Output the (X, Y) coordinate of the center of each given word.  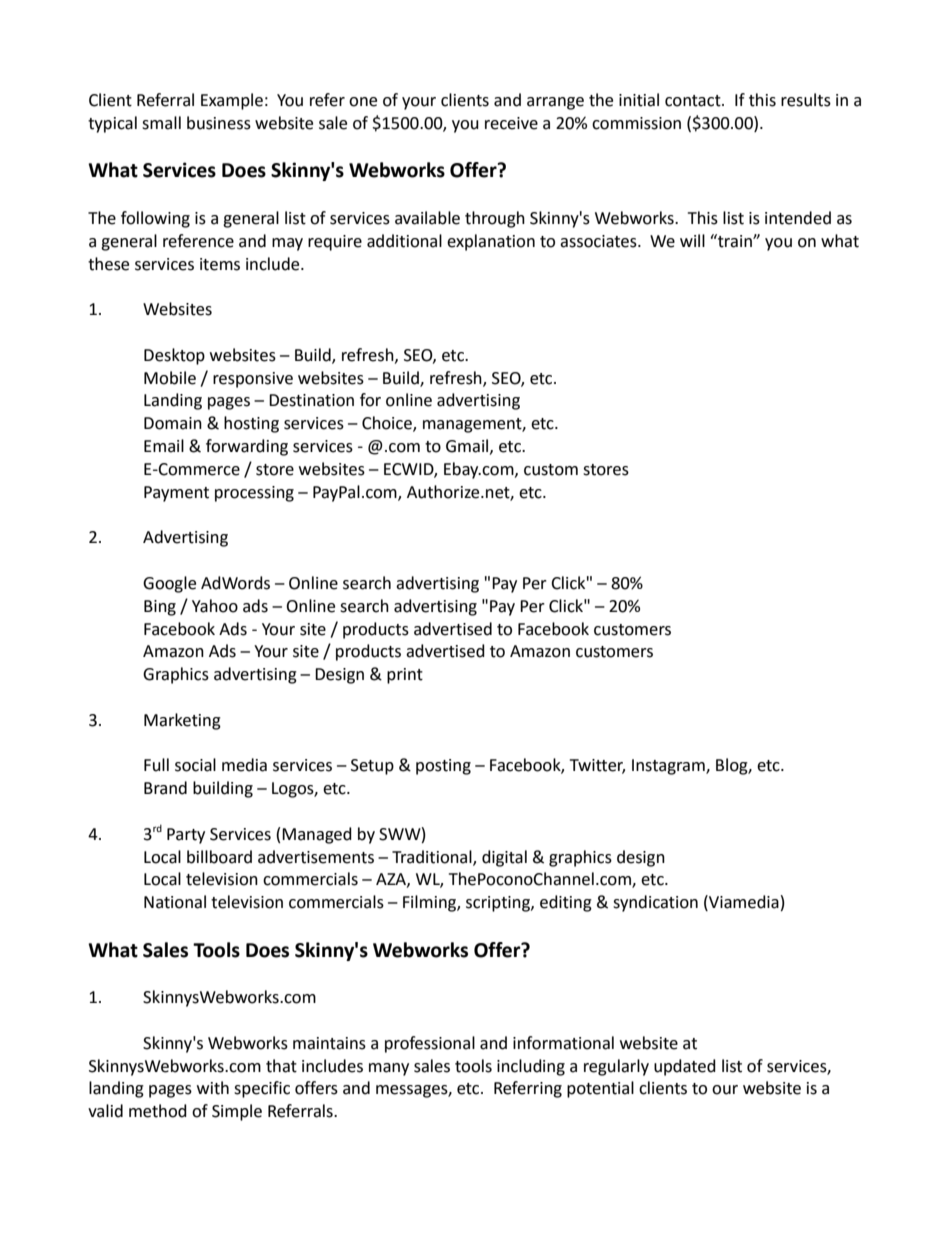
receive (511, 123)
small (161, 123)
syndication (655, 903)
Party (186, 836)
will (692, 240)
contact (694, 101)
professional (430, 1044)
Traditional (433, 857)
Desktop (174, 356)
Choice (388, 424)
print (405, 676)
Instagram (669, 767)
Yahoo (215, 606)
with (213, 1088)
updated (685, 1067)
